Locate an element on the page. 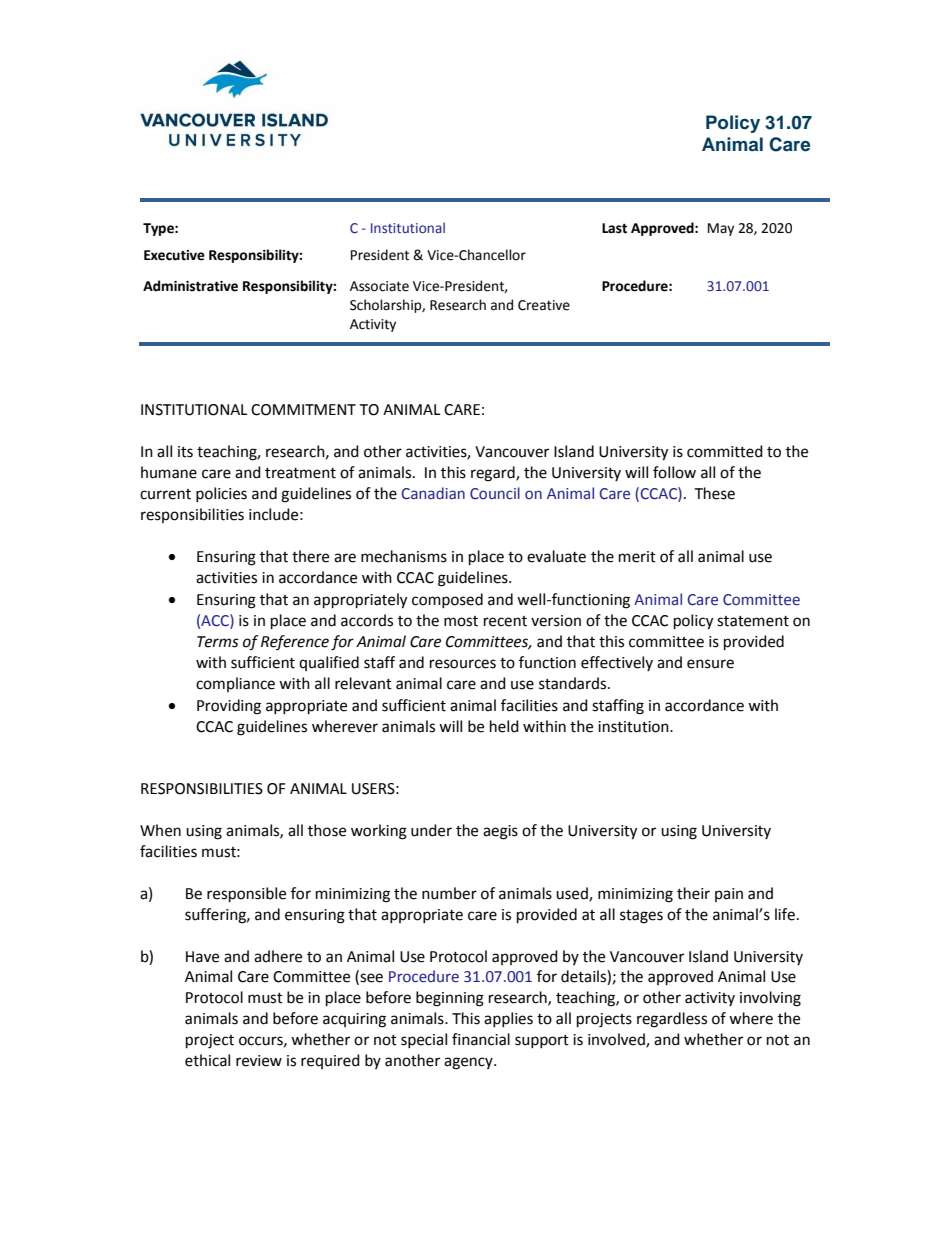  its is located at coordinates (185, 452).
